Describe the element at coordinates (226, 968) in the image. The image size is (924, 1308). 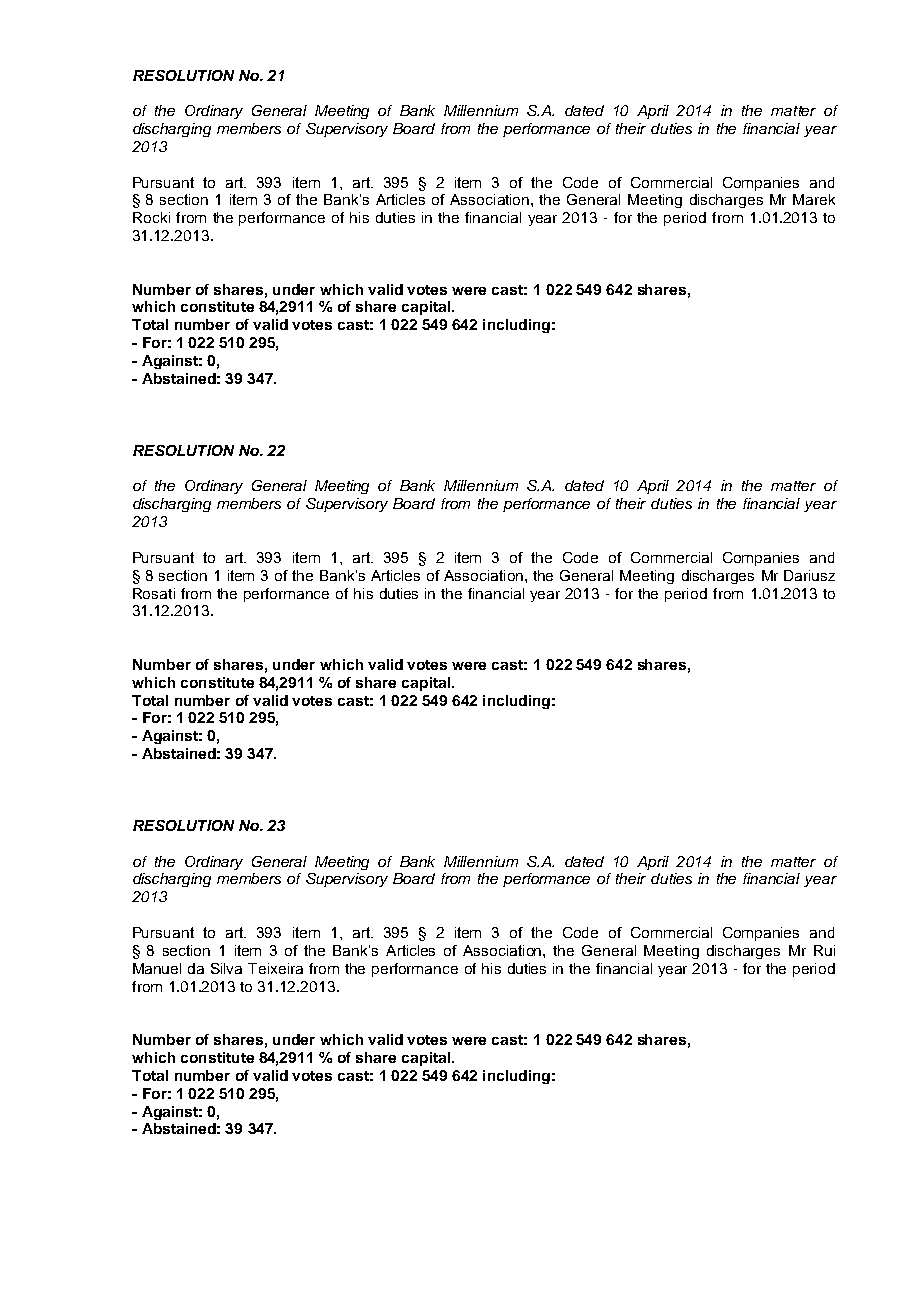
I see `Silva` at that location.
